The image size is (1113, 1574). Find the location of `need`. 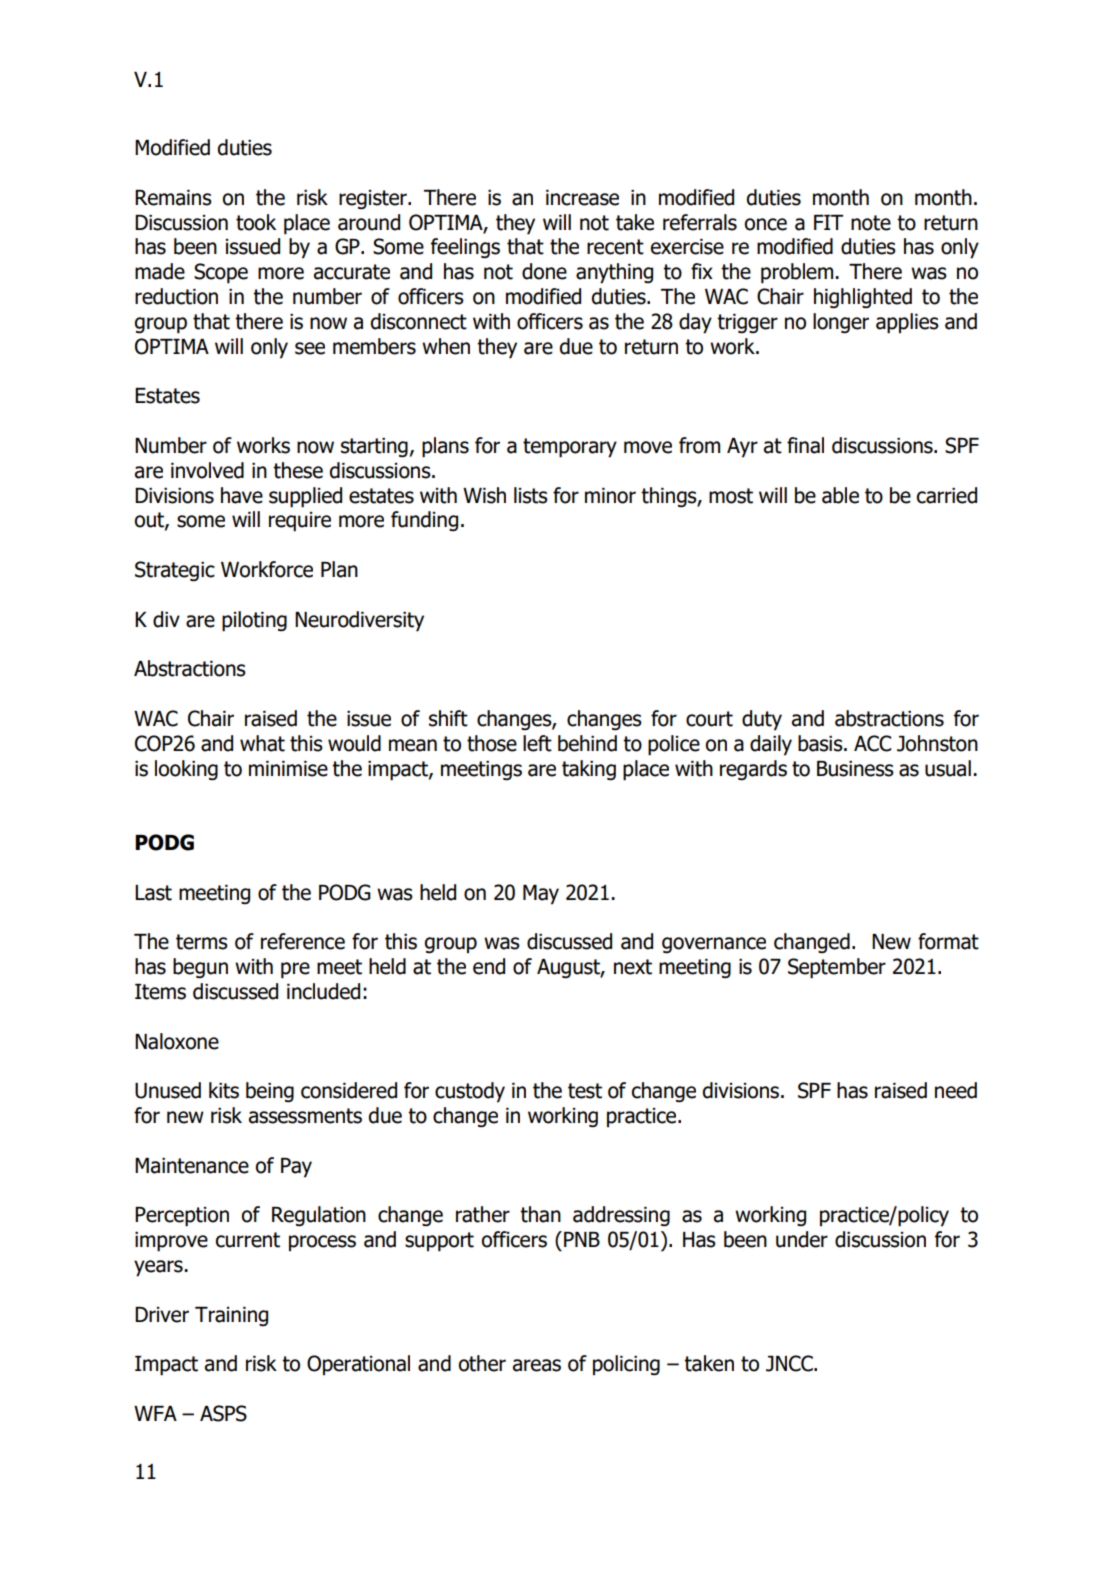

need is located at coordinates (956, 1090).
